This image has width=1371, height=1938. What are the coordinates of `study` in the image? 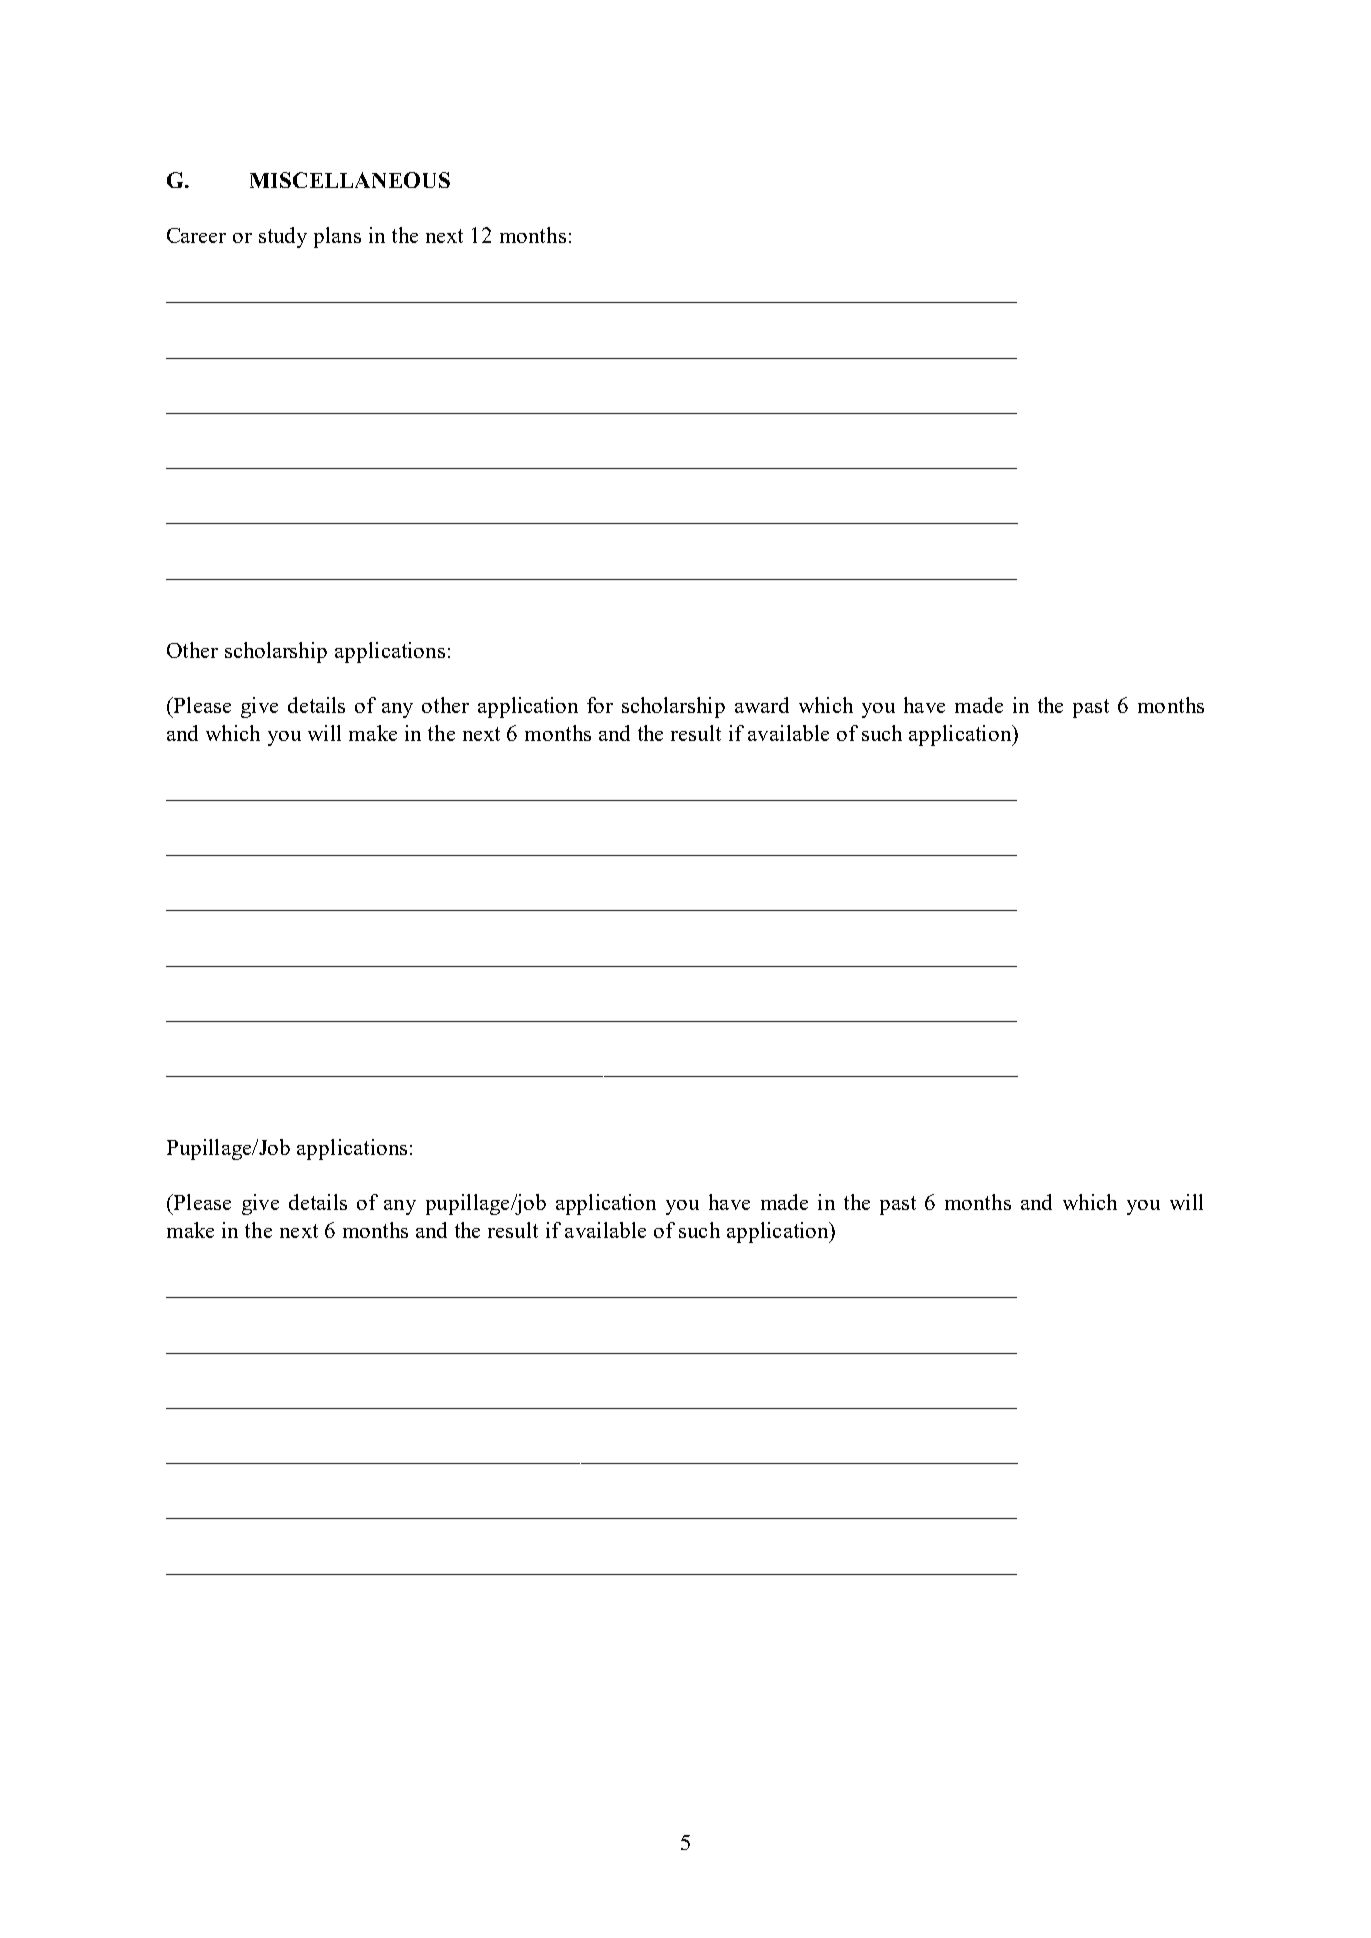 It's located at (283, 237).
